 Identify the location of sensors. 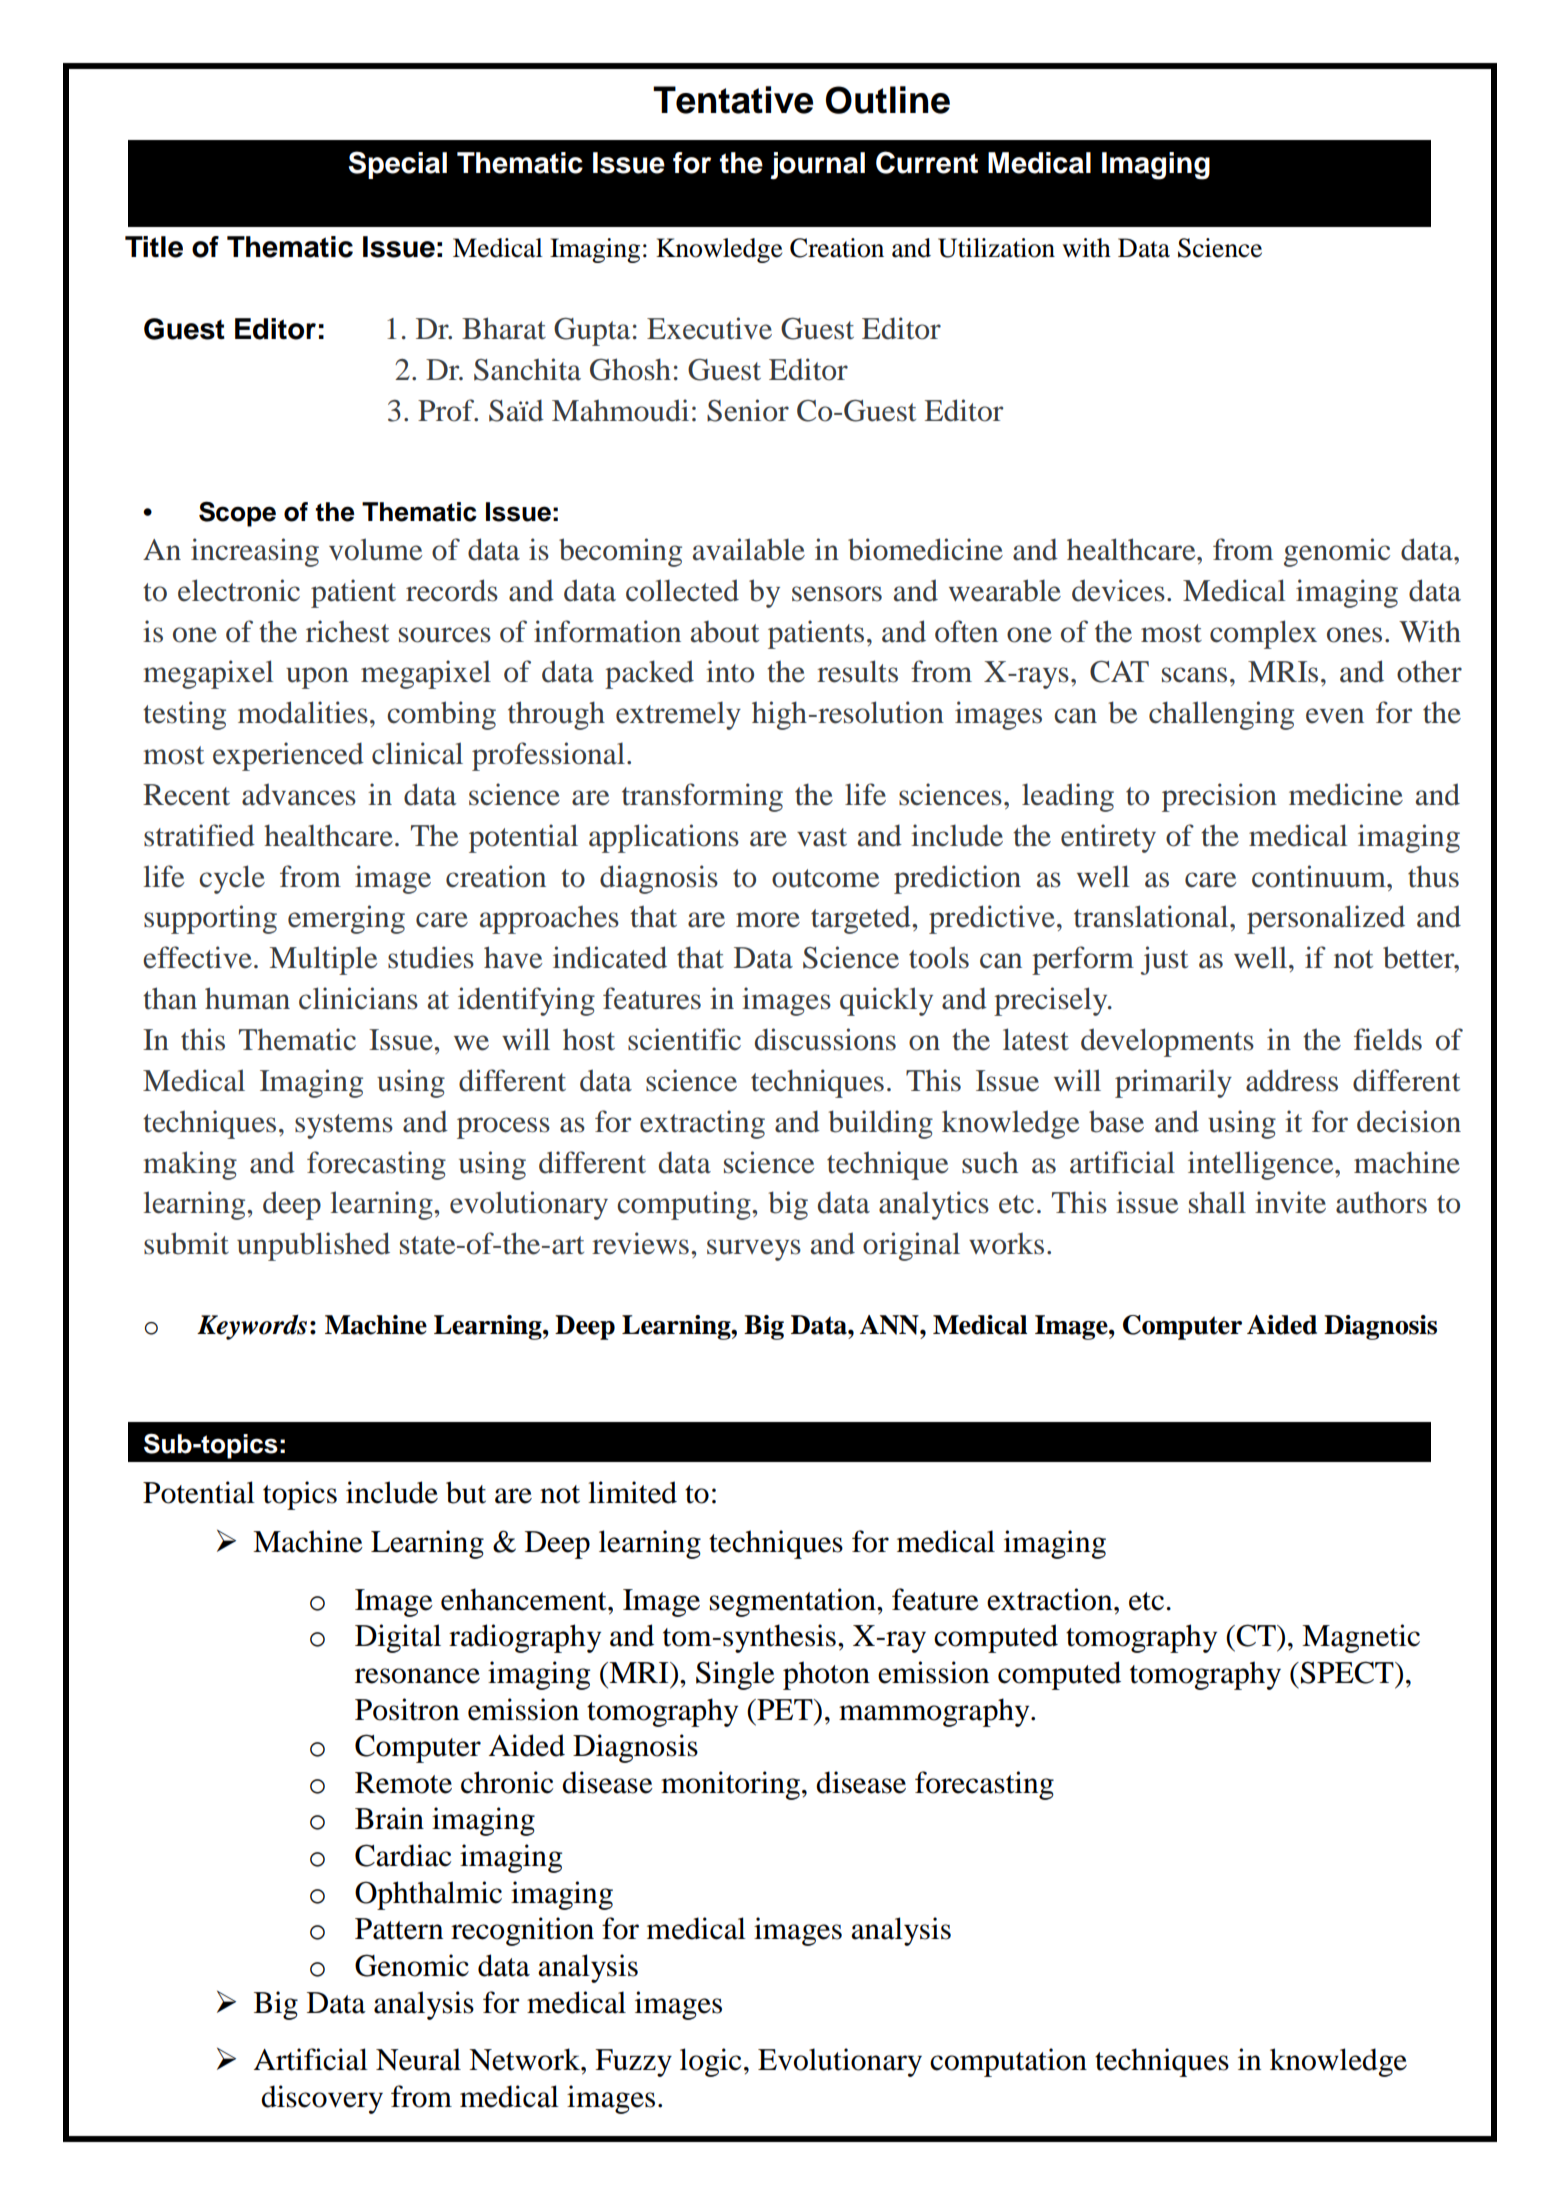
(837, 594).
